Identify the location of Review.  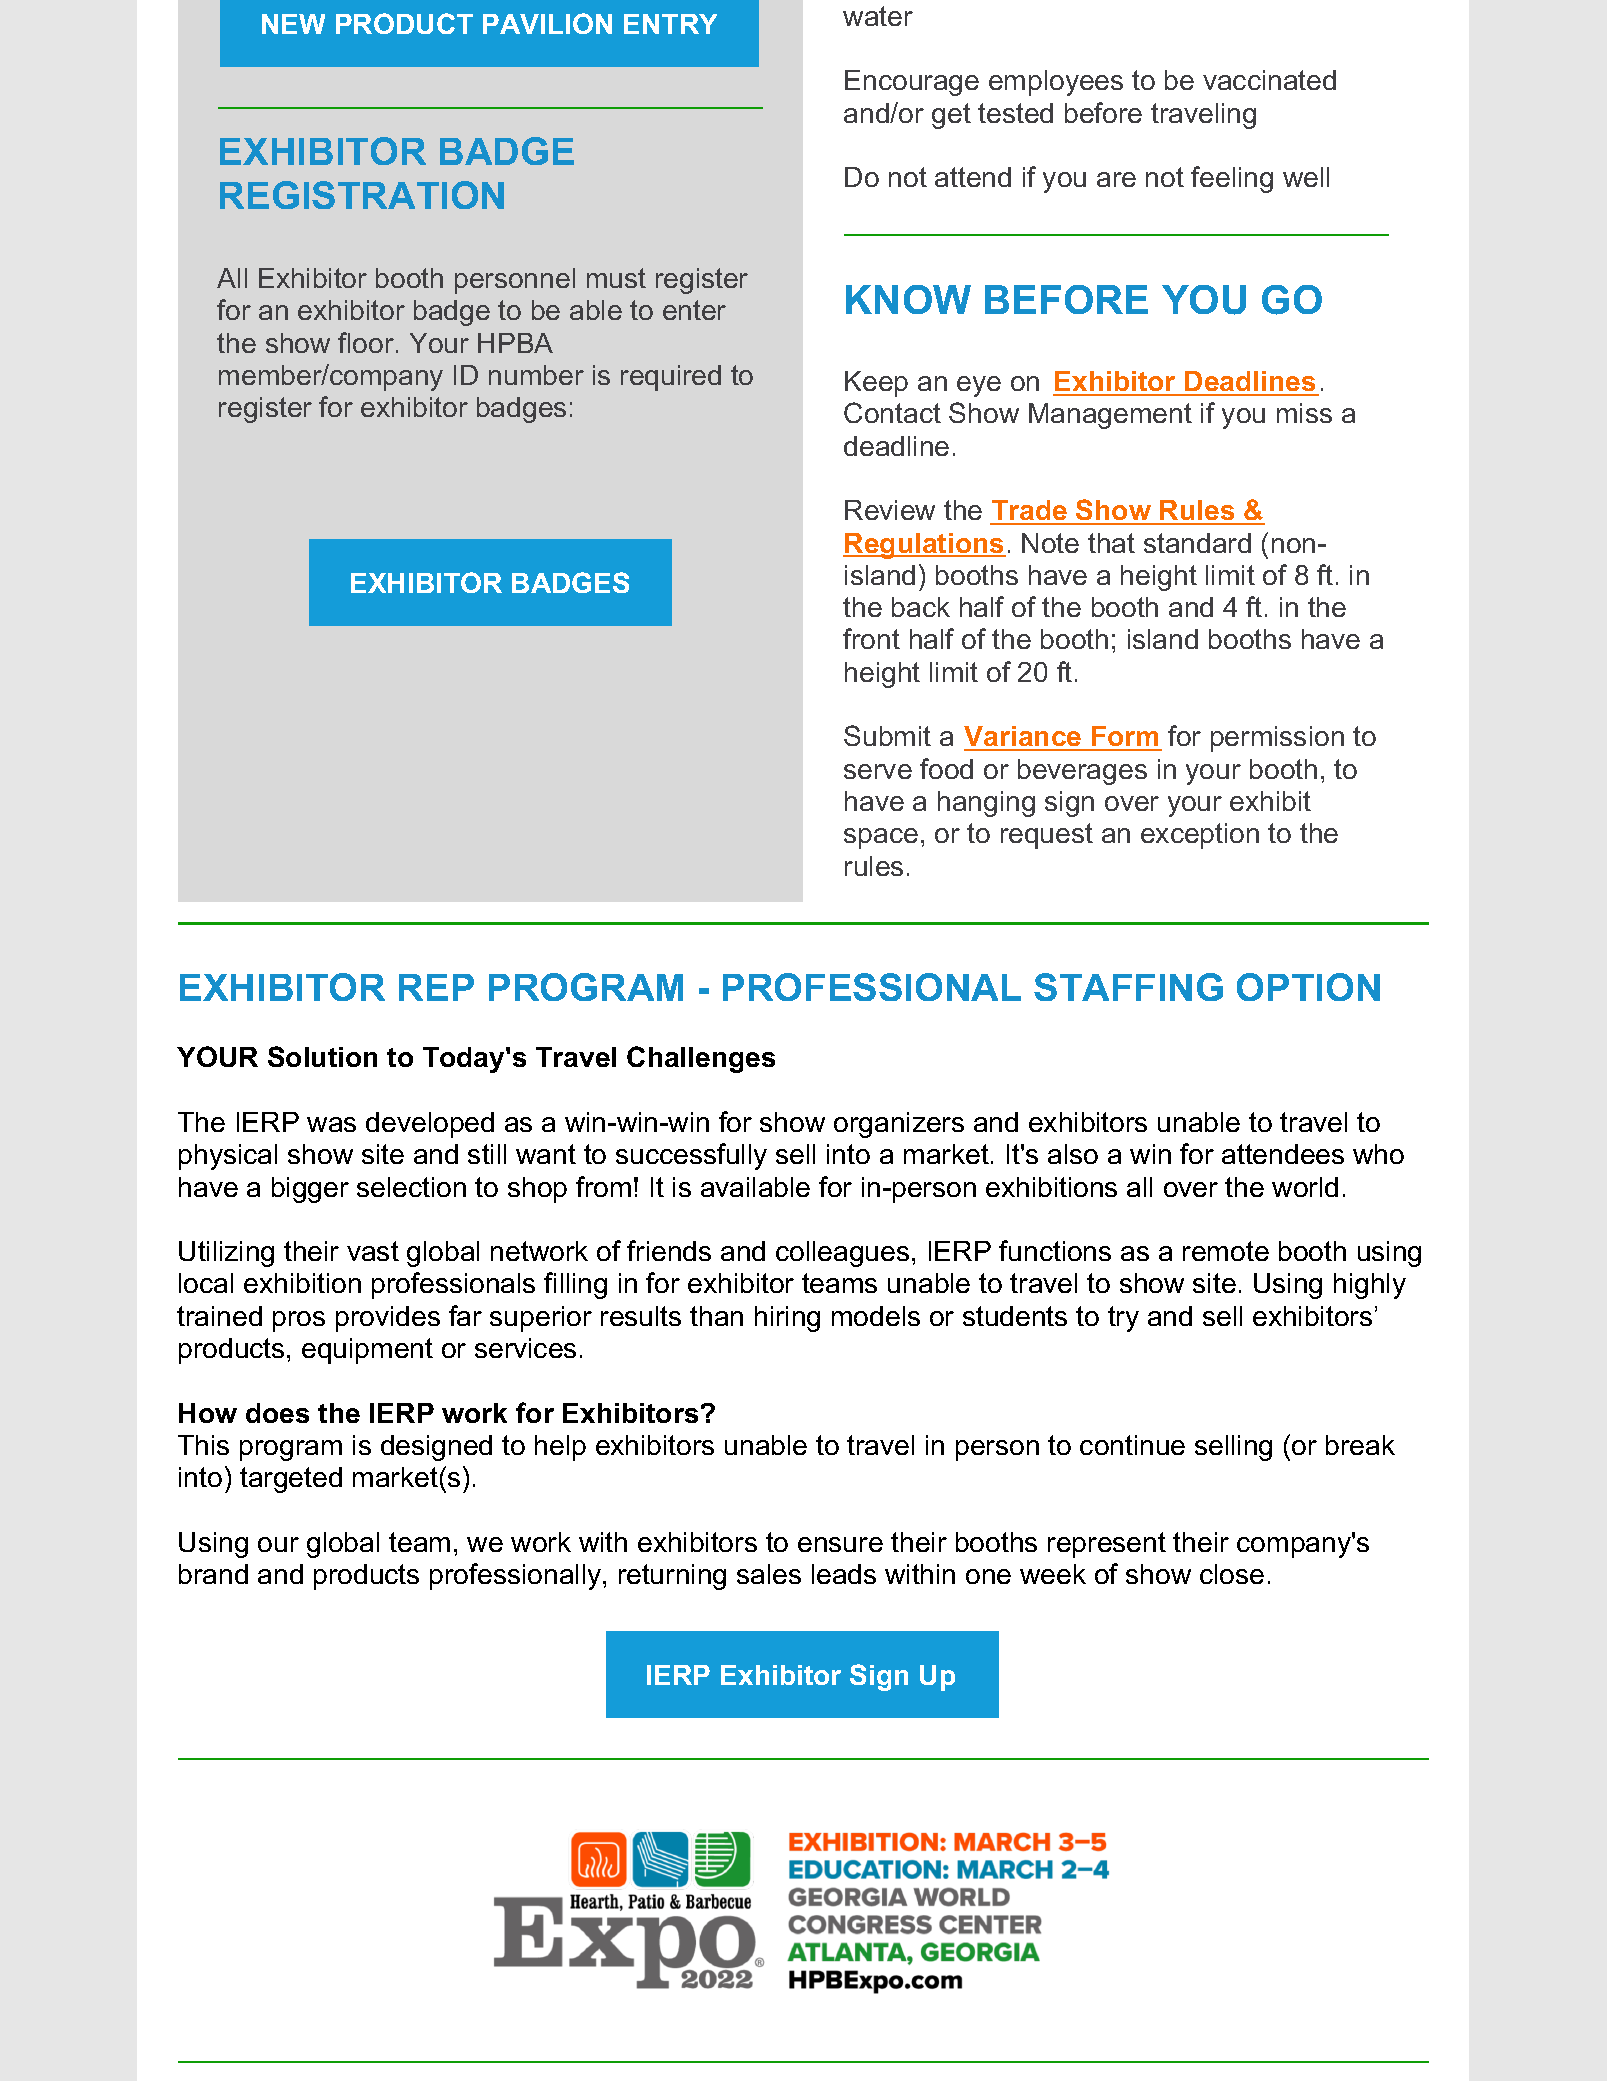
(890, 510).
